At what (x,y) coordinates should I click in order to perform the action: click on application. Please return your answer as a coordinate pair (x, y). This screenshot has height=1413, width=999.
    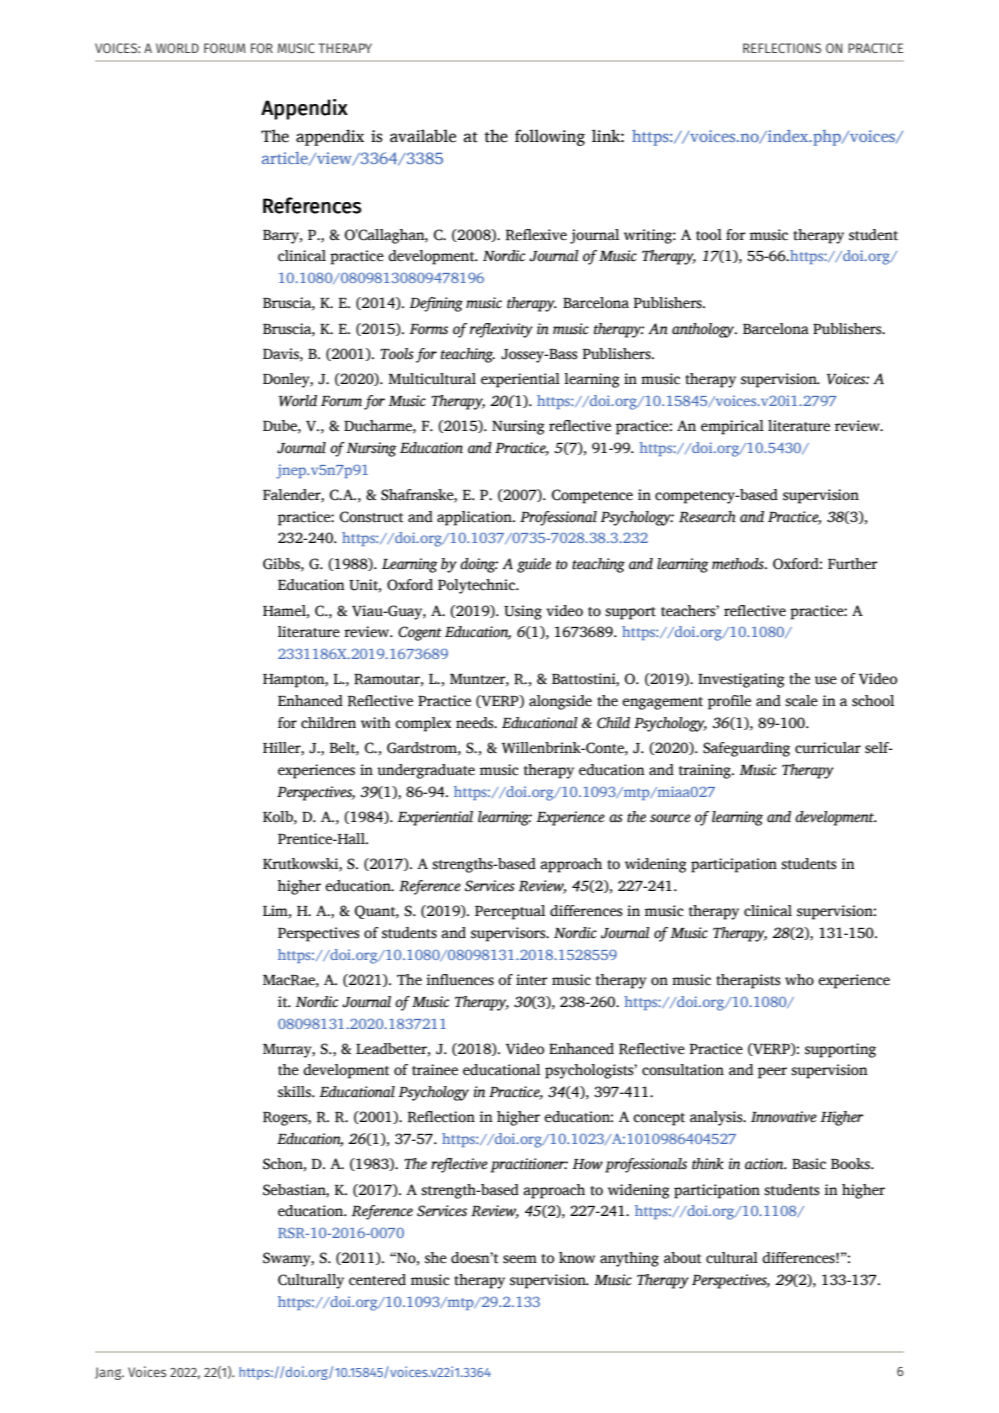
    Looking at the image, I should click on (475, 518).
